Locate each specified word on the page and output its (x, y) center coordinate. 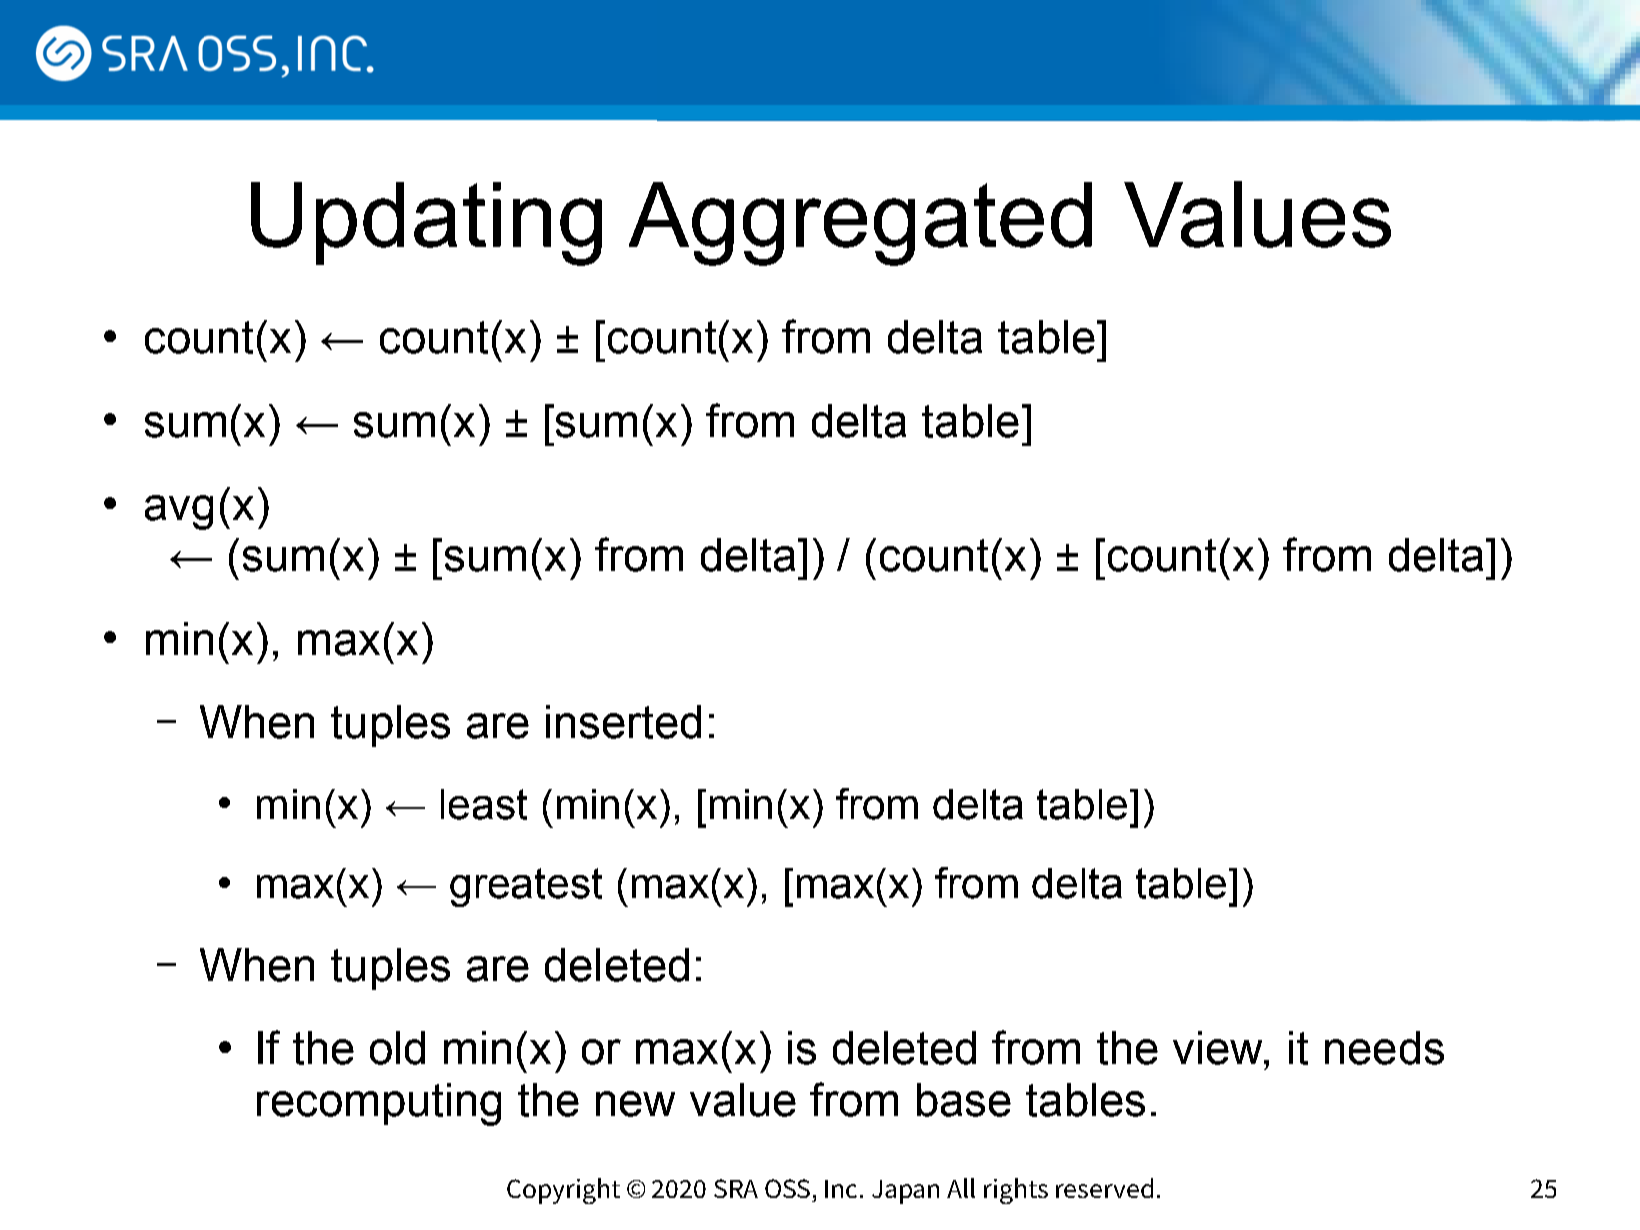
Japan (905, 1192)
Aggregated (860, 224)
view (1219, 1048)
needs (1384, 1048)
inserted (623, 722)
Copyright (563, 1191)
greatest (526, 887)
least (484, 804)
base (964, 1100)
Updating (426, 224)
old (397, 1048)
